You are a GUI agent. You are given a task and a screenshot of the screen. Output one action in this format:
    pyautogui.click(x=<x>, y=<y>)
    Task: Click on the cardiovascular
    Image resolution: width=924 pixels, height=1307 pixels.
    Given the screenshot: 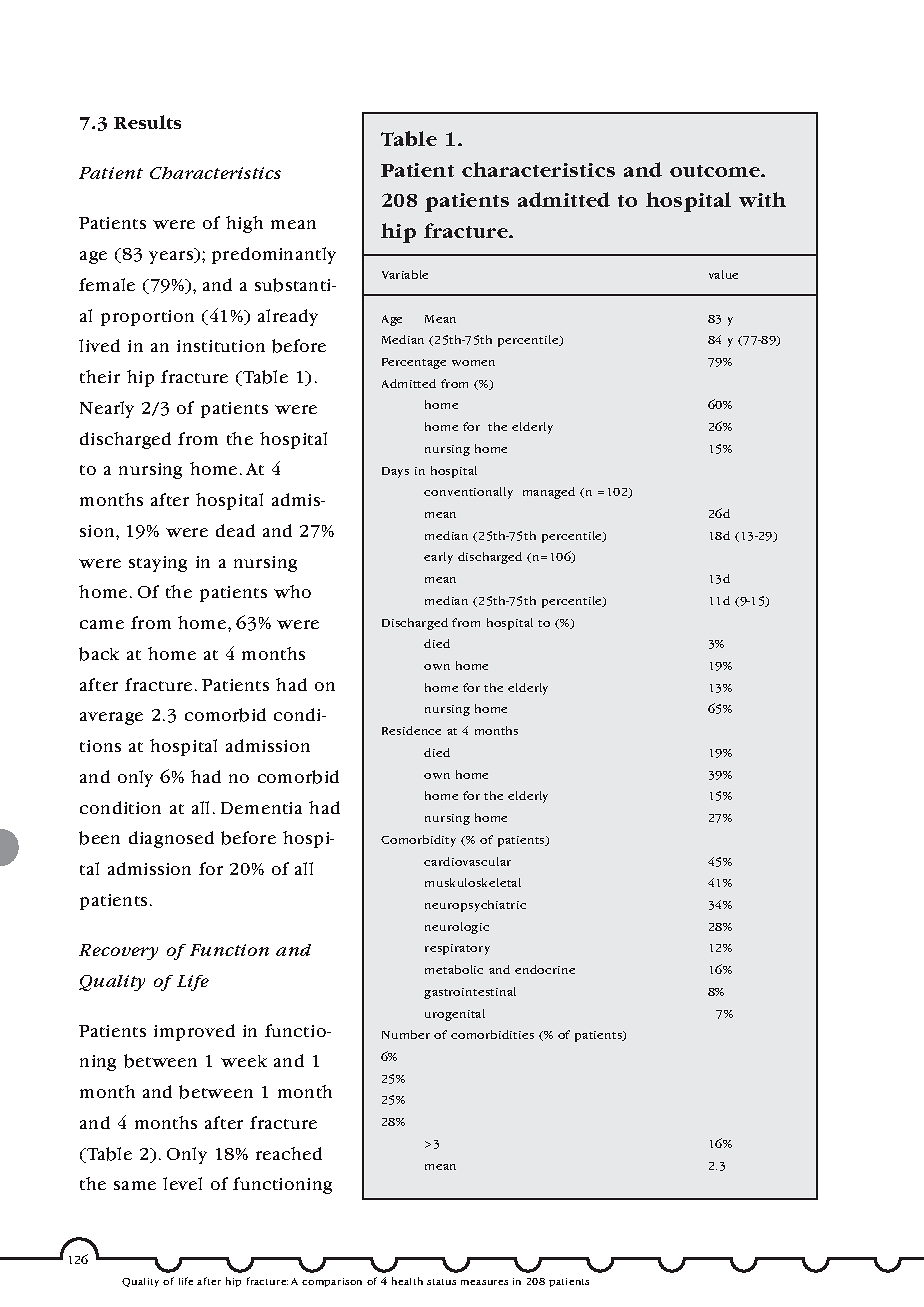 What is the action you would take?
    pyautogui.click(x=467, y=861)
